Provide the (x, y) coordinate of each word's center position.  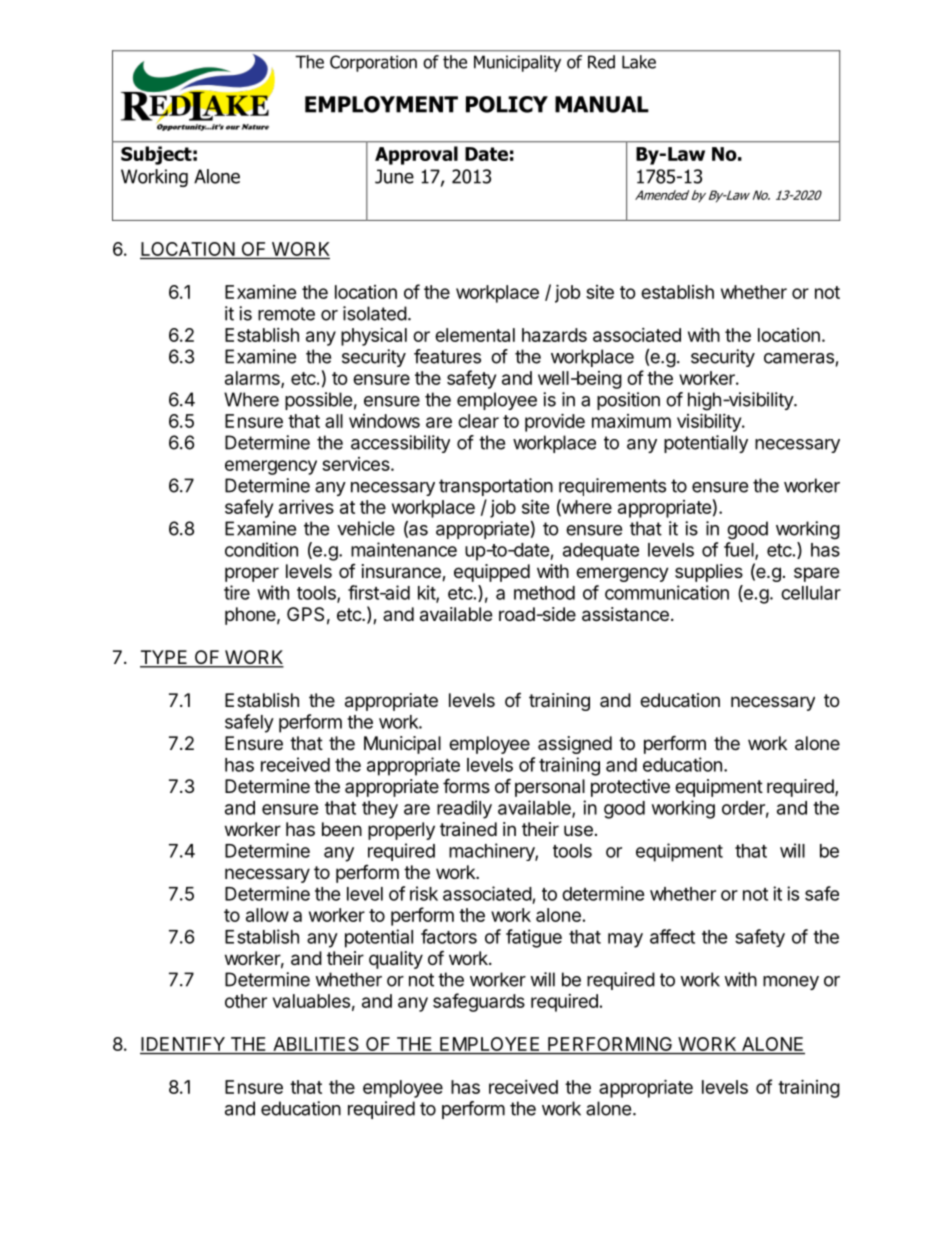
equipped (492, 573)
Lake (639, 62)
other (246, 1001)
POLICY (507, 104)
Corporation (373, 63)
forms (466, 785)
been (342, 829)
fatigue (534, 938)
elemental (475, 335)
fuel (740, 550)
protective (630, 788)
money (791, 983)
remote (286, 314)
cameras (799, 358)
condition (261, 549)
